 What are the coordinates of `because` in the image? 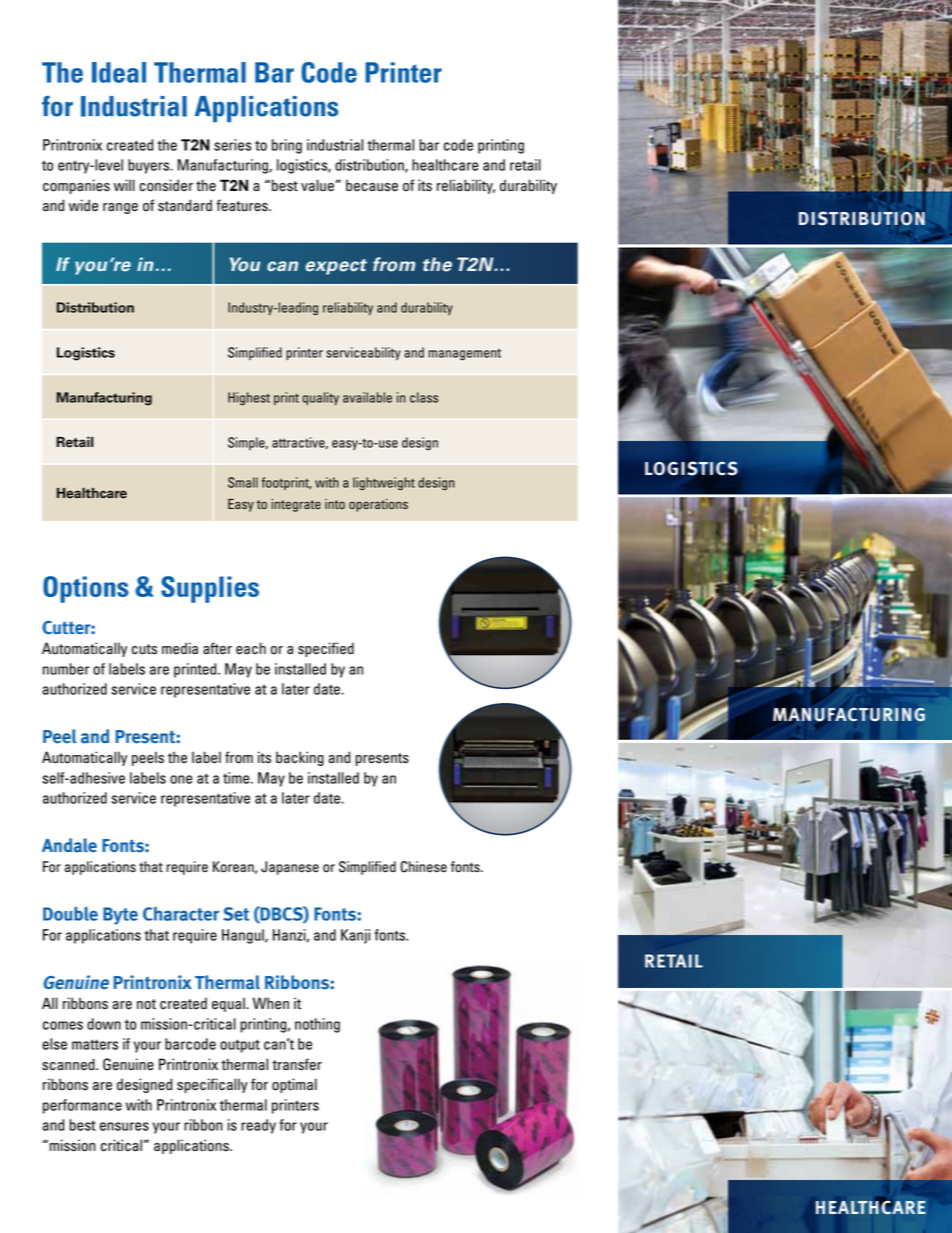 It's located at (372, 185).
